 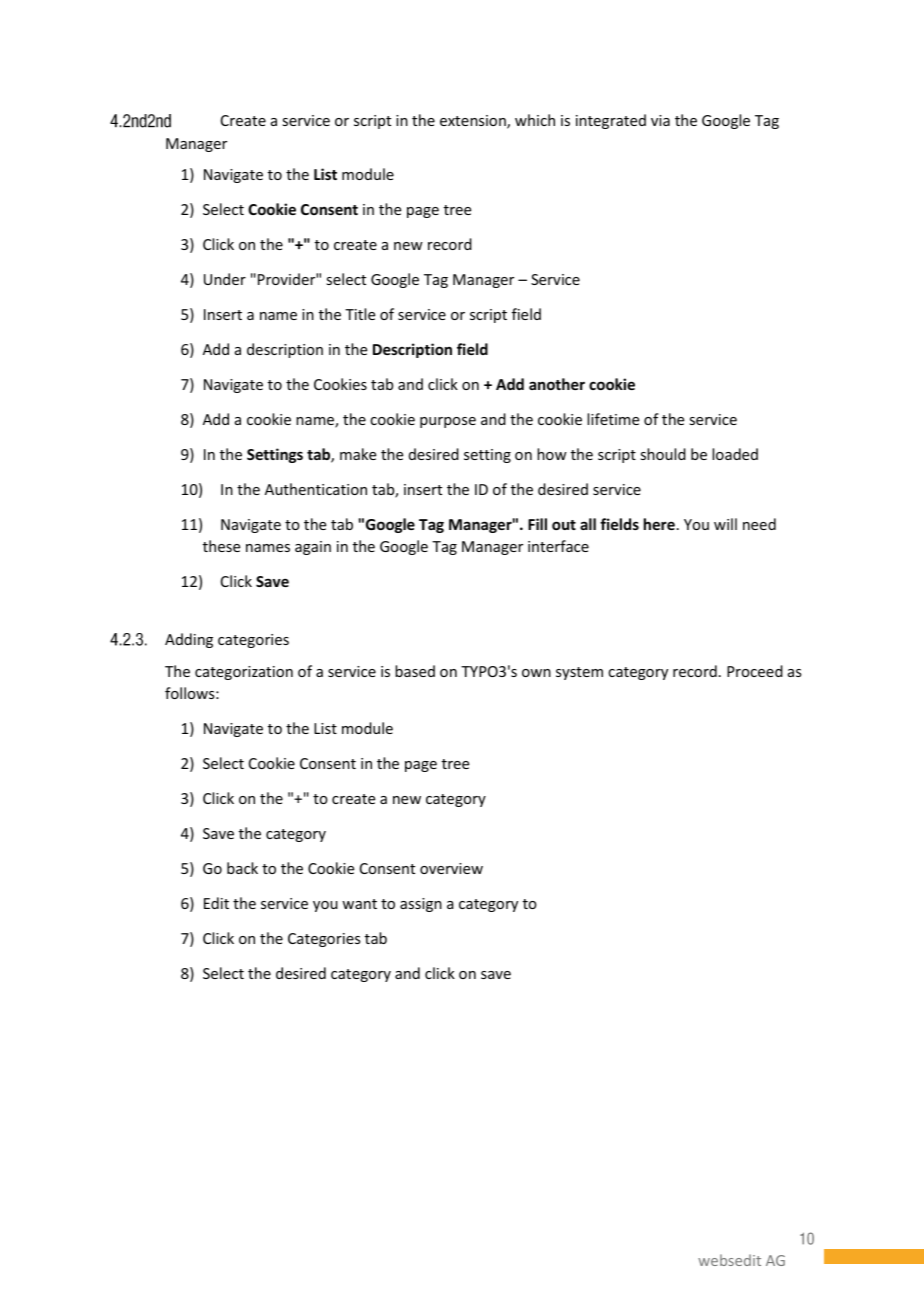 What do you see at coordinates (557, 384) in the page?
I see `another` at bounding box center [557, 384].
